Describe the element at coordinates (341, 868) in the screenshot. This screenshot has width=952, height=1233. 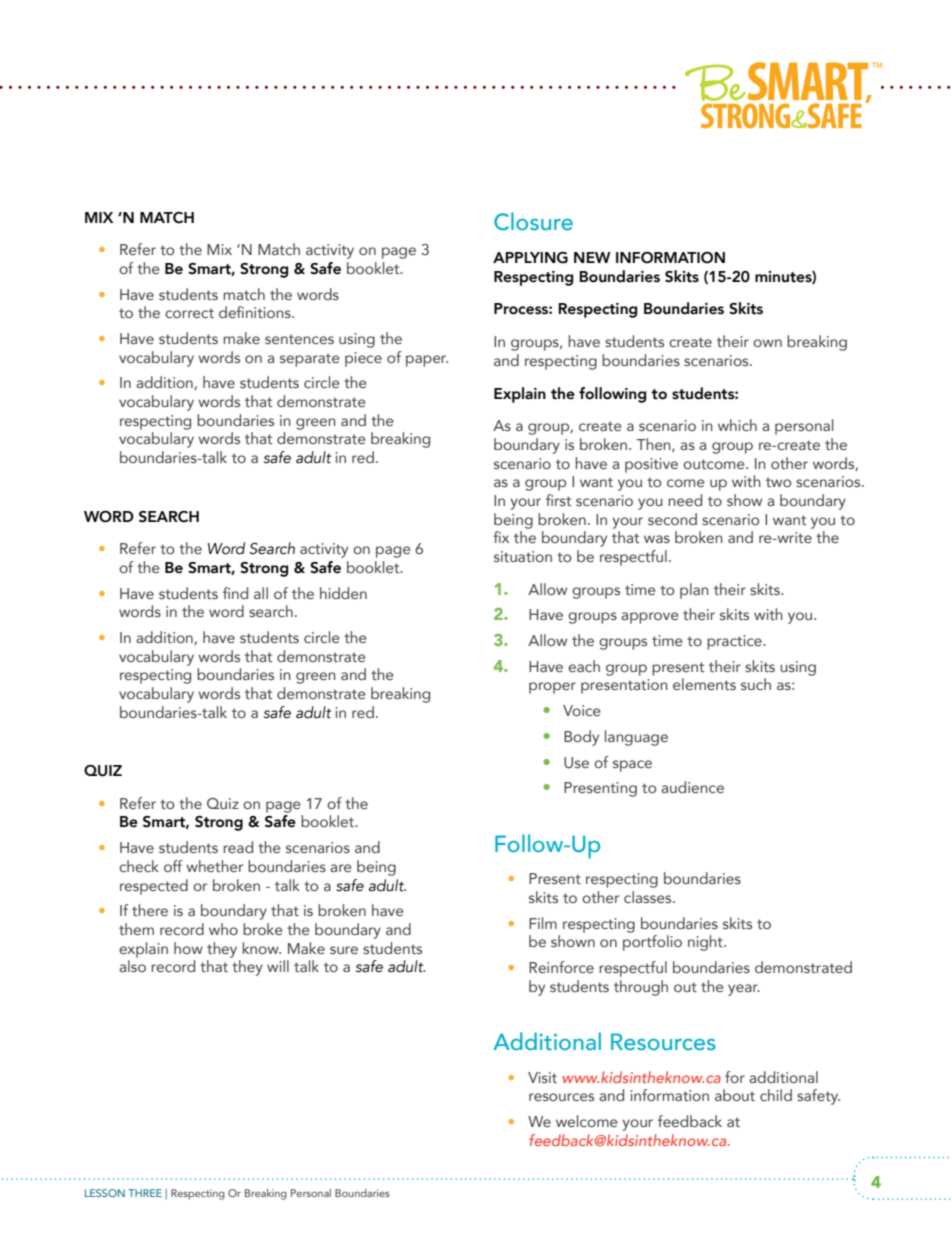
I see `are` at that location.
